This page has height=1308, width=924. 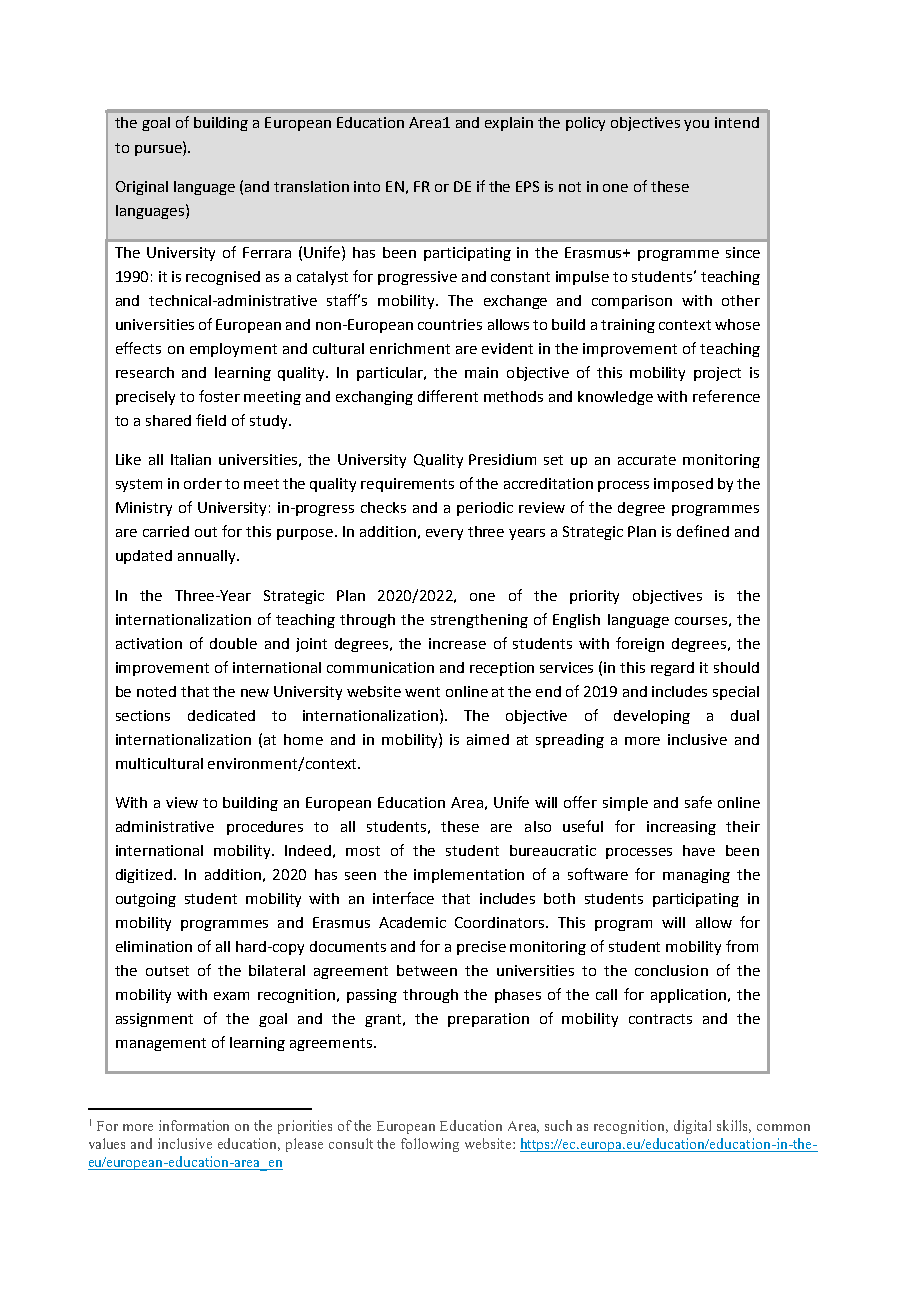 I want to click on you, so click(x=696, y=125).
